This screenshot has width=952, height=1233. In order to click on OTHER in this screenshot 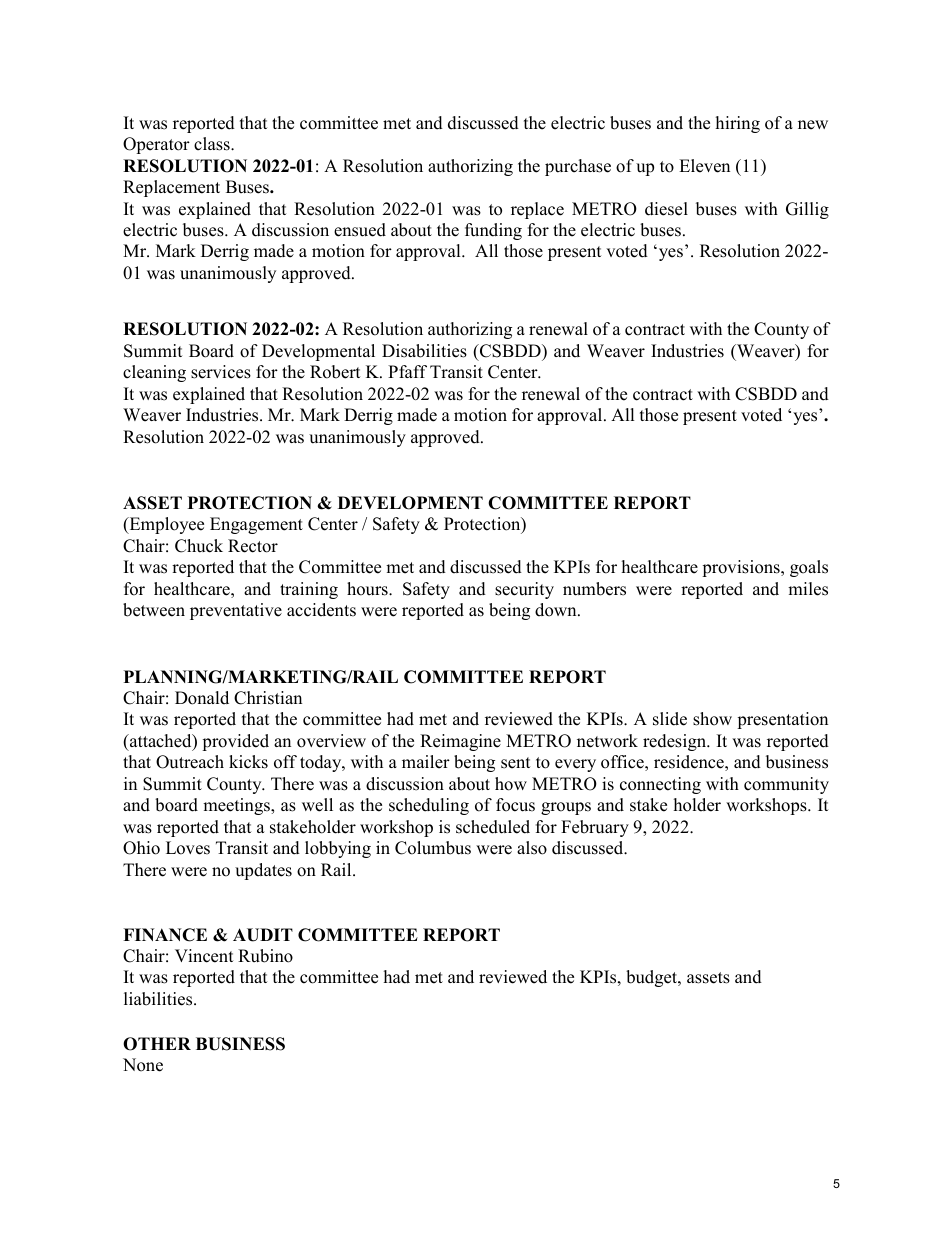, I will do `click(157, 1044)`.
